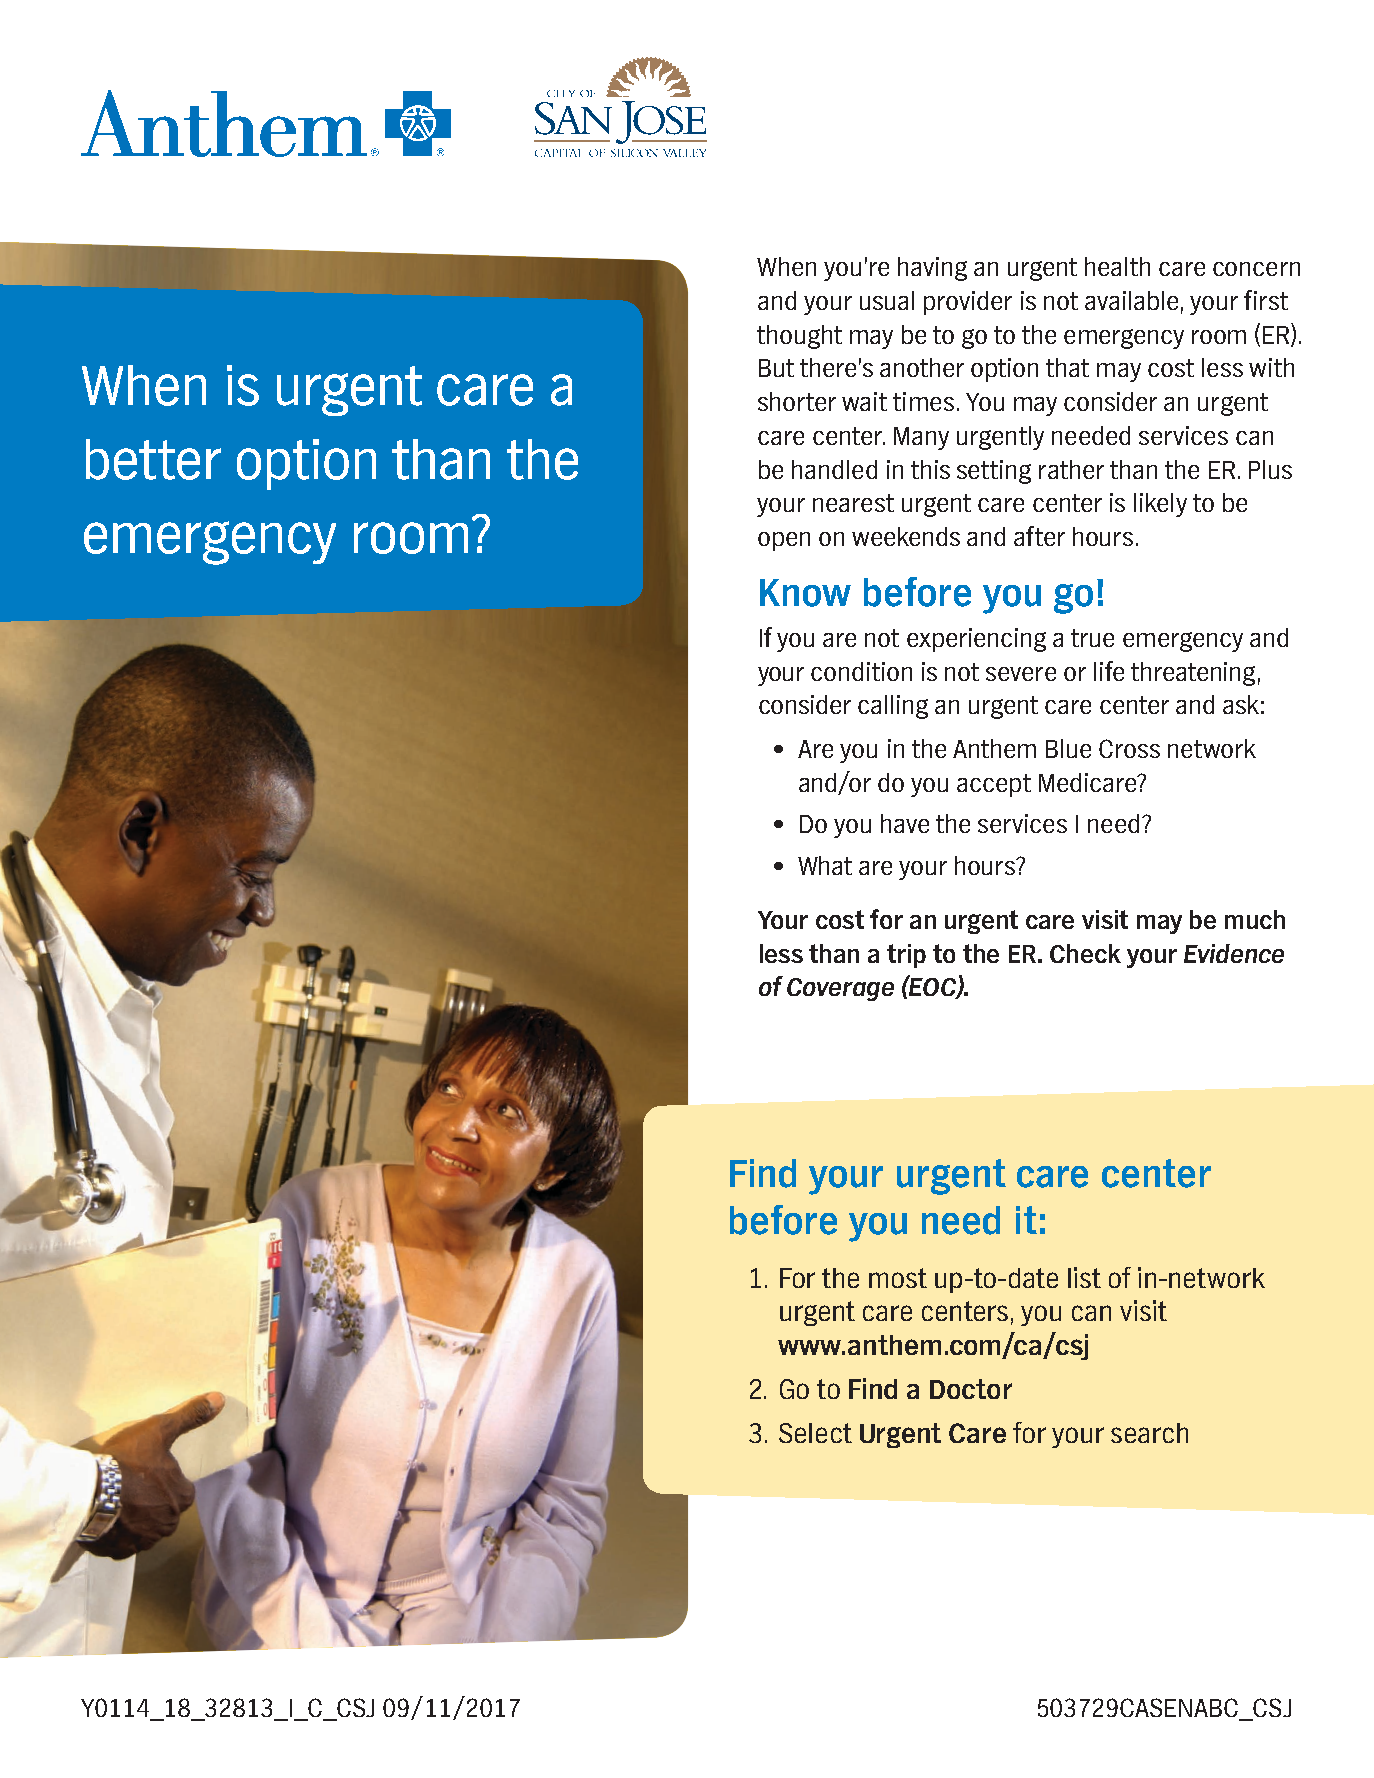 The image size is (1374, 1778). Describe the element at coordinates (1039, 536) in the page. I see `after` at that location.
